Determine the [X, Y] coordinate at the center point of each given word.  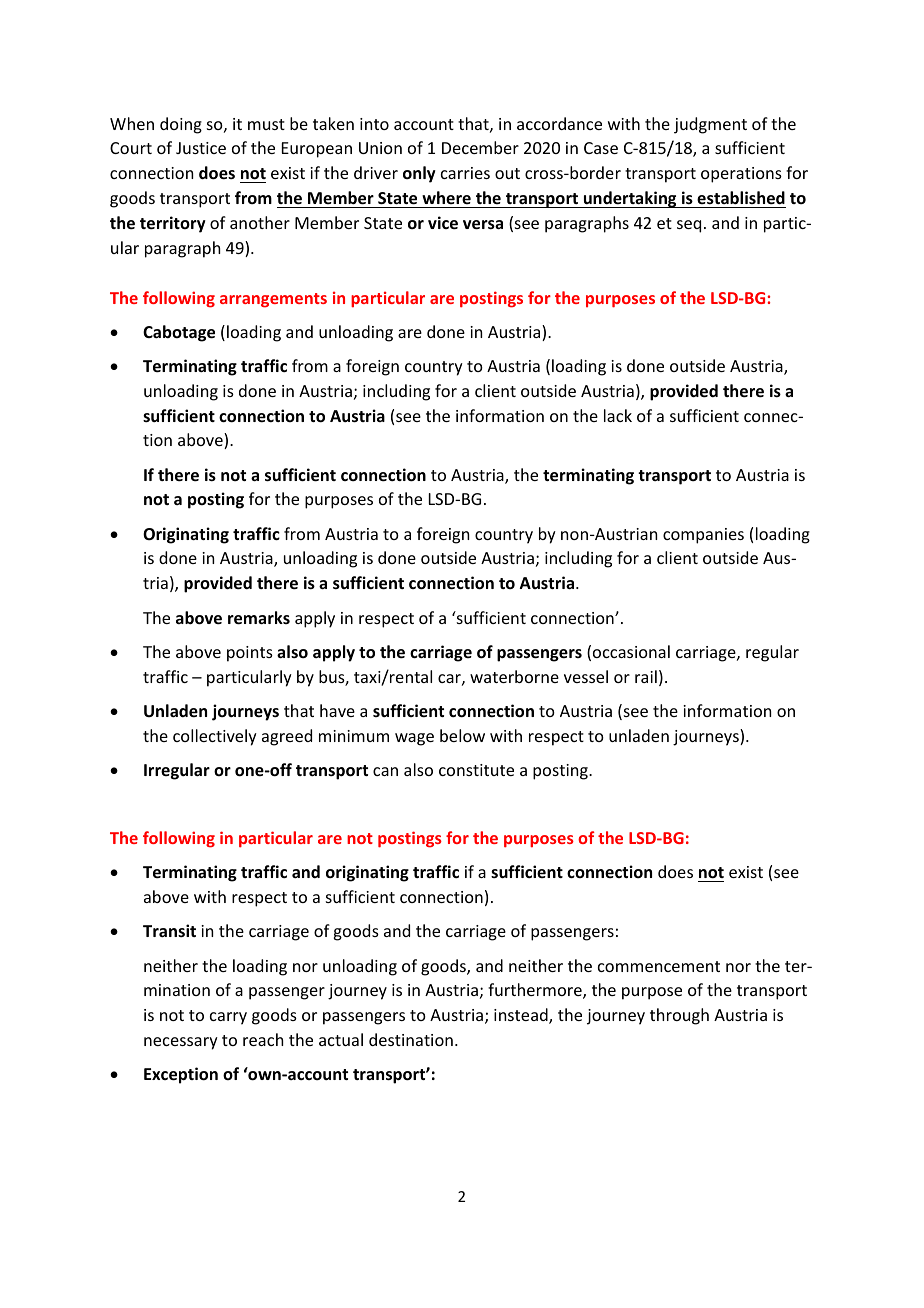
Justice [201, 148]
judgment [710, 125]
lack [618, 415]
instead [522, 1016]
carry [228, 1018]
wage [414, 739]
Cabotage [179, 333]
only [419, 174]
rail [646, 676]
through [679, 1016]
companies [703, 536]
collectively [215, 737]
